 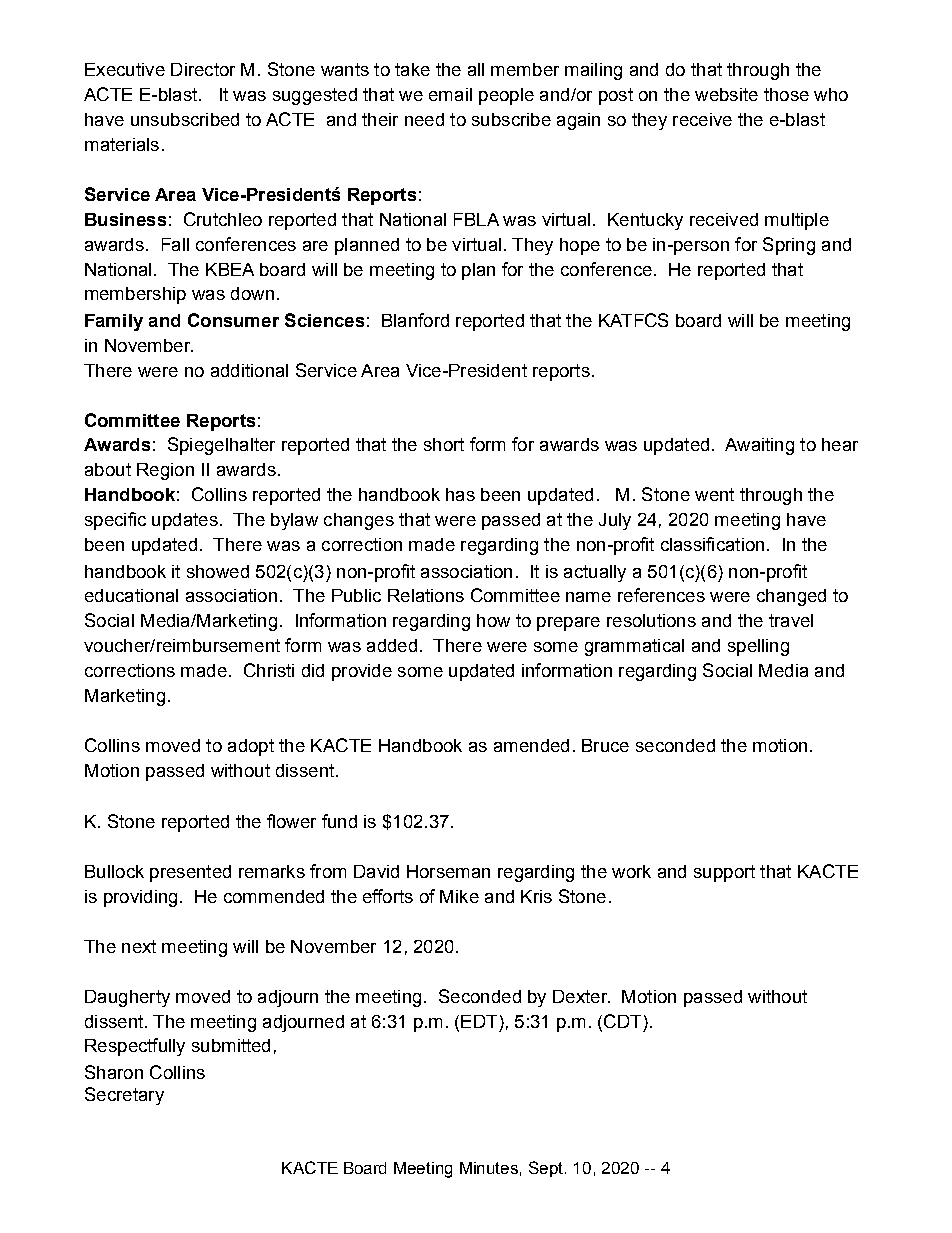 What do you see at coordinates (450, 94) in the screenshot?
I see `email` at bounding box center [450, 94].
